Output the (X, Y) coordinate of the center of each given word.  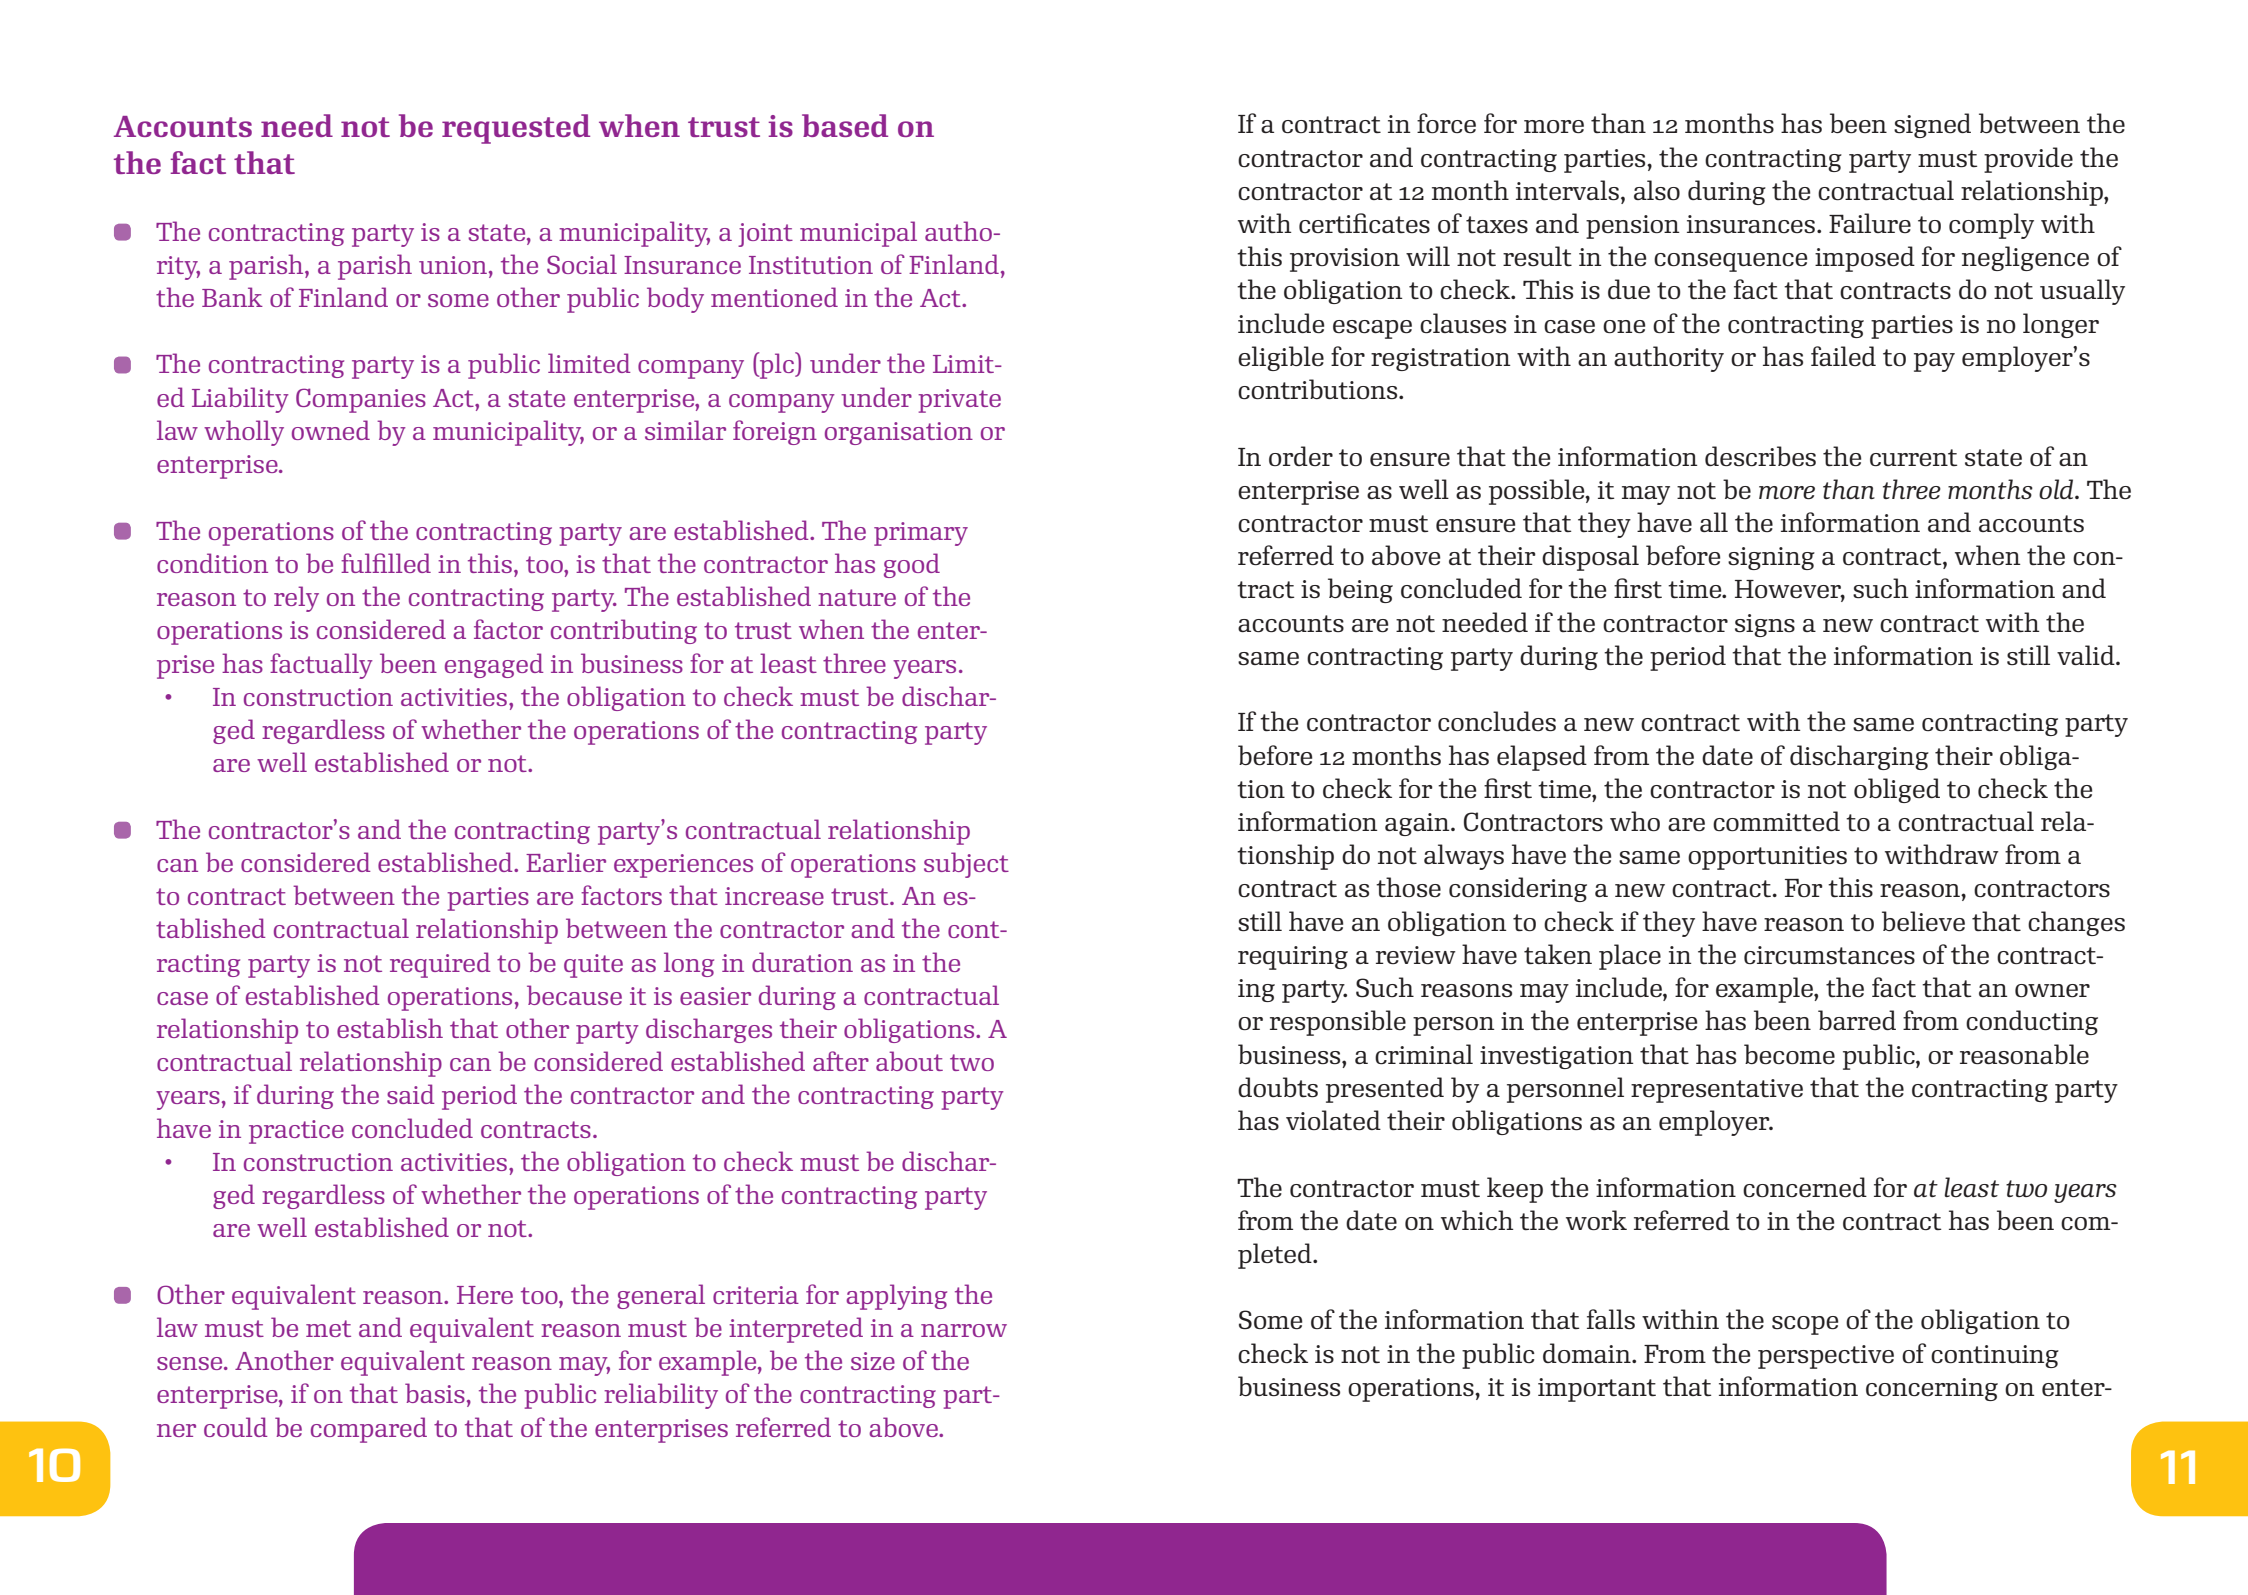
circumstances (1829, 955)
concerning (1932, 1389)
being (1360, 590)
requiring (1293, 958)
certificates (1364, 223)
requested (516, 129)
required (440, 965)
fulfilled (386, 563)
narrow (964, 1330)
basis (435, 1393)
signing (1771, 558)
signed (1932, 125)
